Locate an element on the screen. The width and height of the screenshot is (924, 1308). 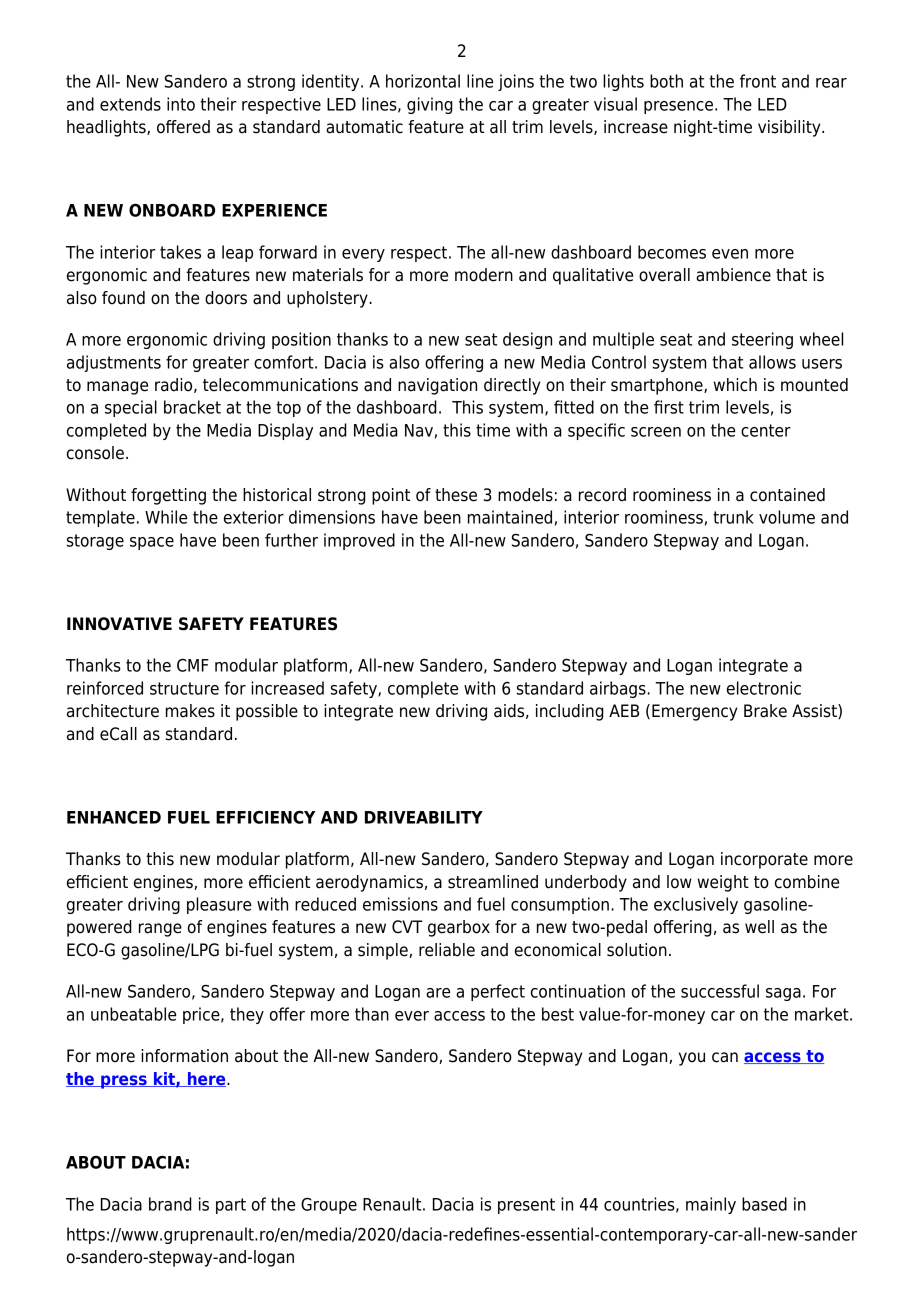
giving is located at coordinates (430, 105).
